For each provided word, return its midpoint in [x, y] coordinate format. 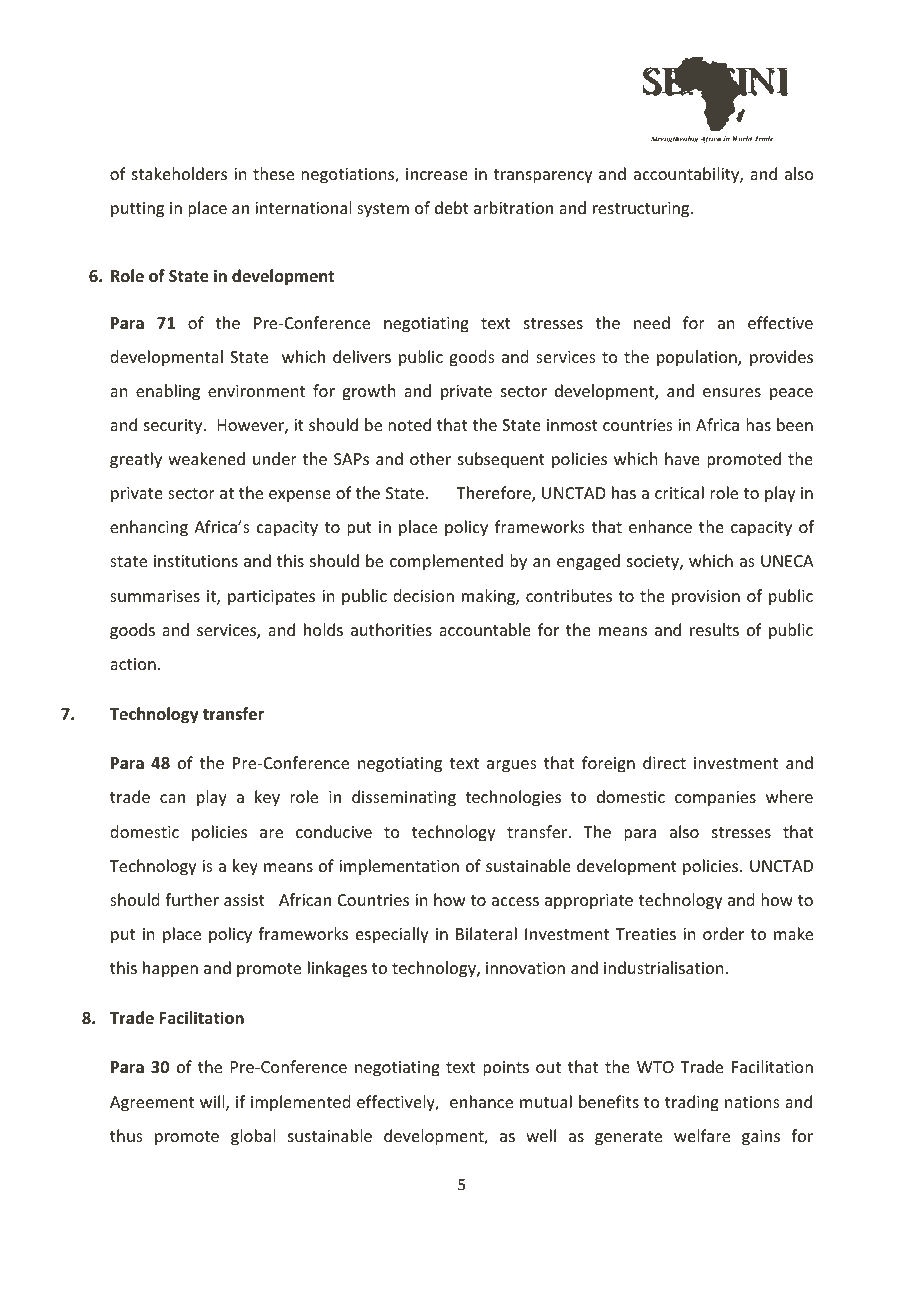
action [133, 664]
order [723, 933]
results [714, 629]
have [682, 458]
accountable [485, 629]
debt [452, 207]
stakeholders [179, 173]
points [506, 1069]
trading [692, 1103]
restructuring [642, 210]
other [430, 458]
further [192, 899]
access [515, 901]
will [213, 1103]
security [174, 427]
